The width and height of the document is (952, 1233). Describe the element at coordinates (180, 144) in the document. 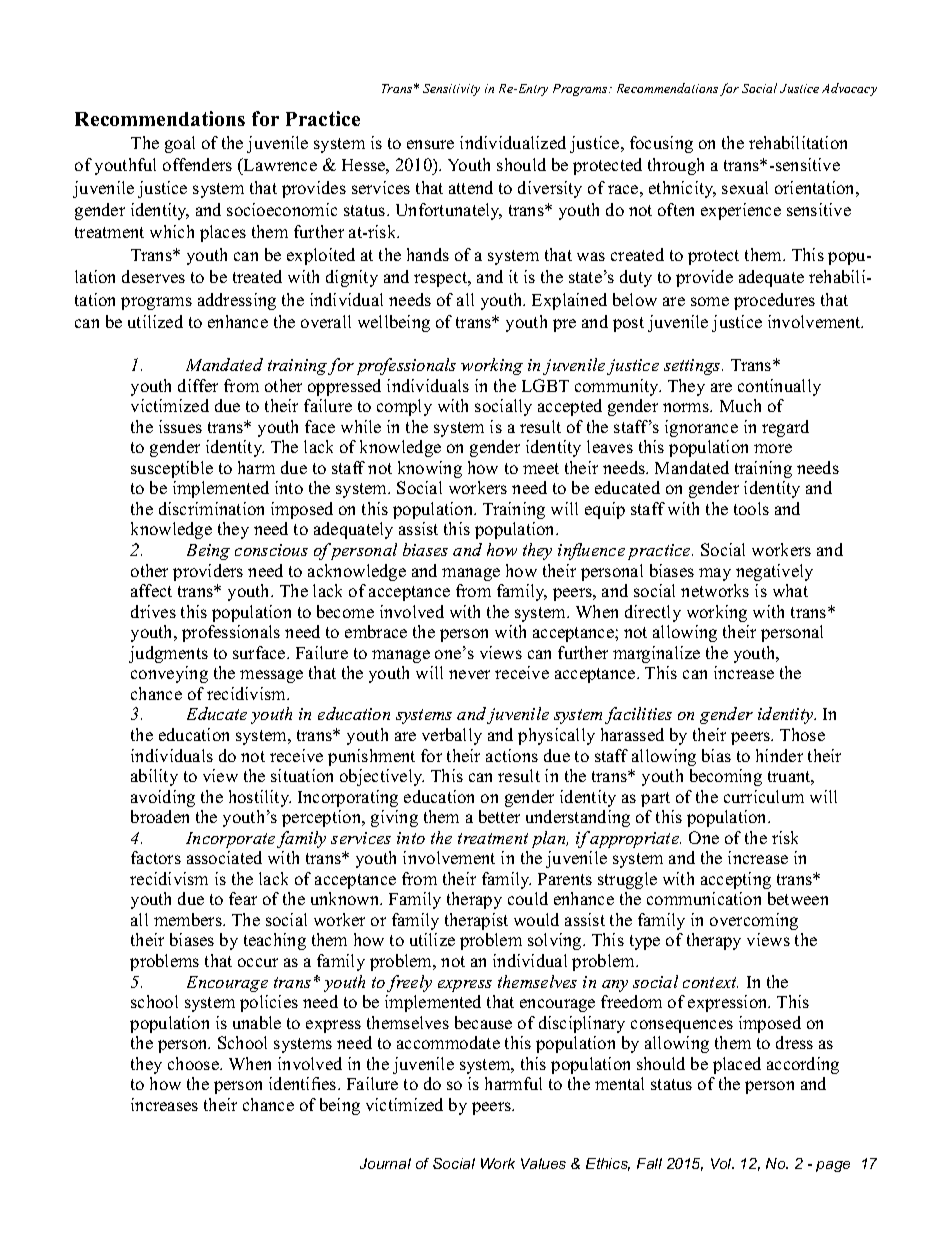

I see `goal` at that location.
